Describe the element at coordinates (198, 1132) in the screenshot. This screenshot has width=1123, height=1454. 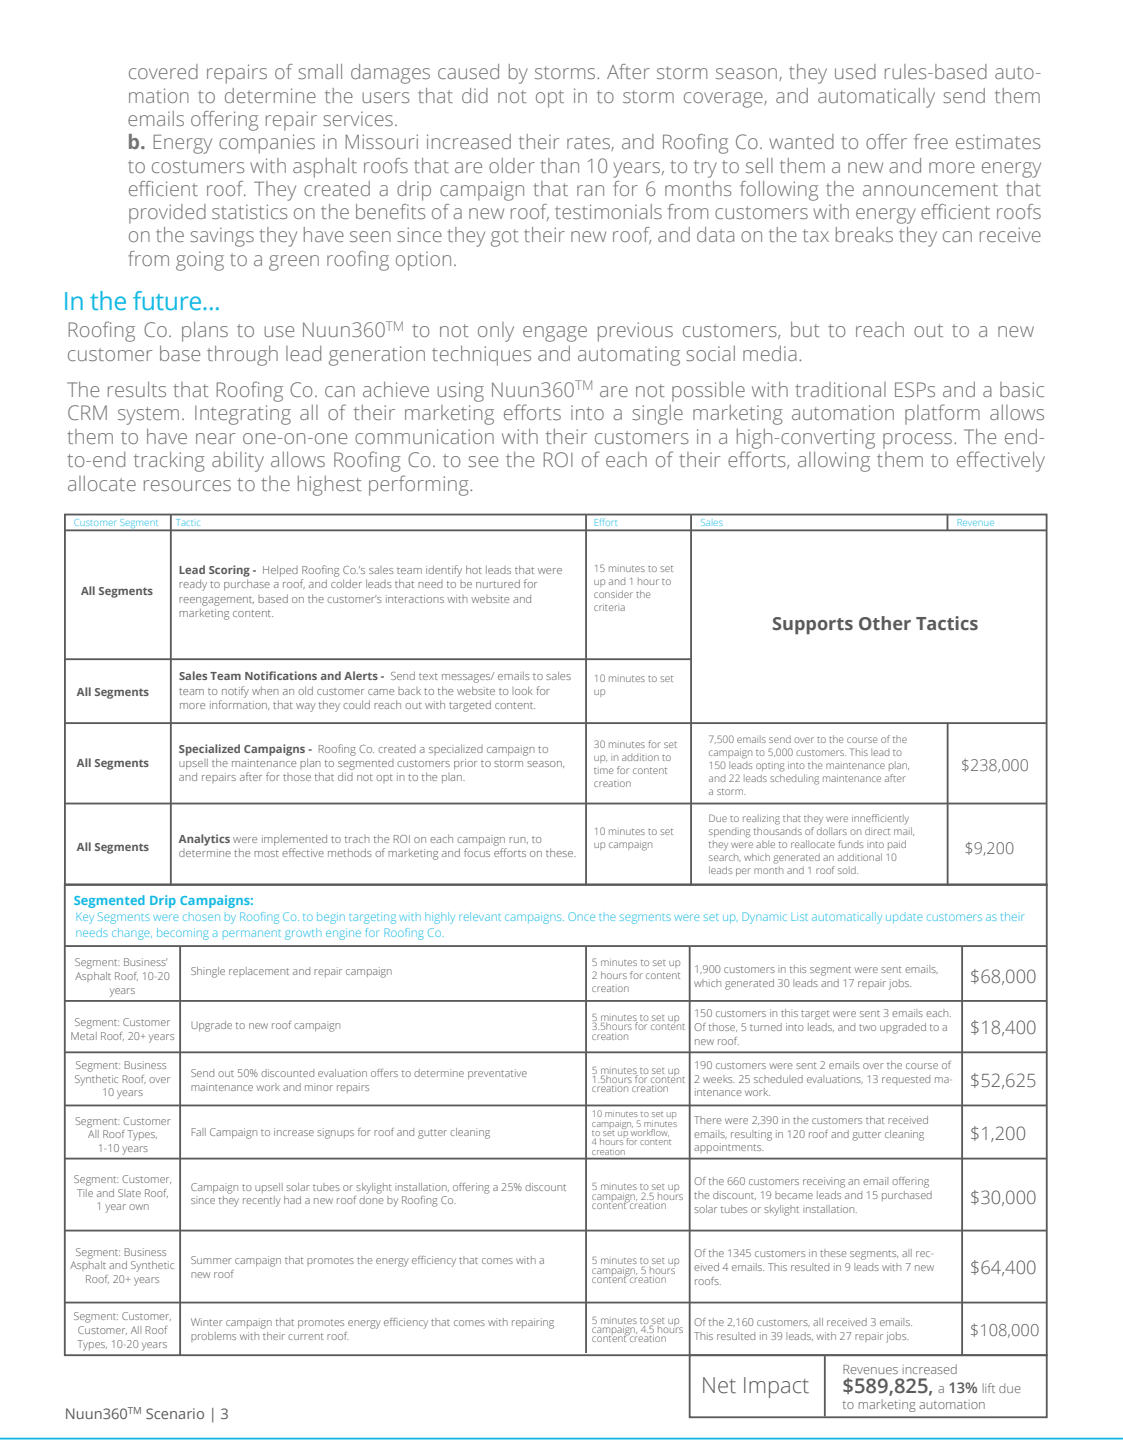
I see `Fall` at that location.
